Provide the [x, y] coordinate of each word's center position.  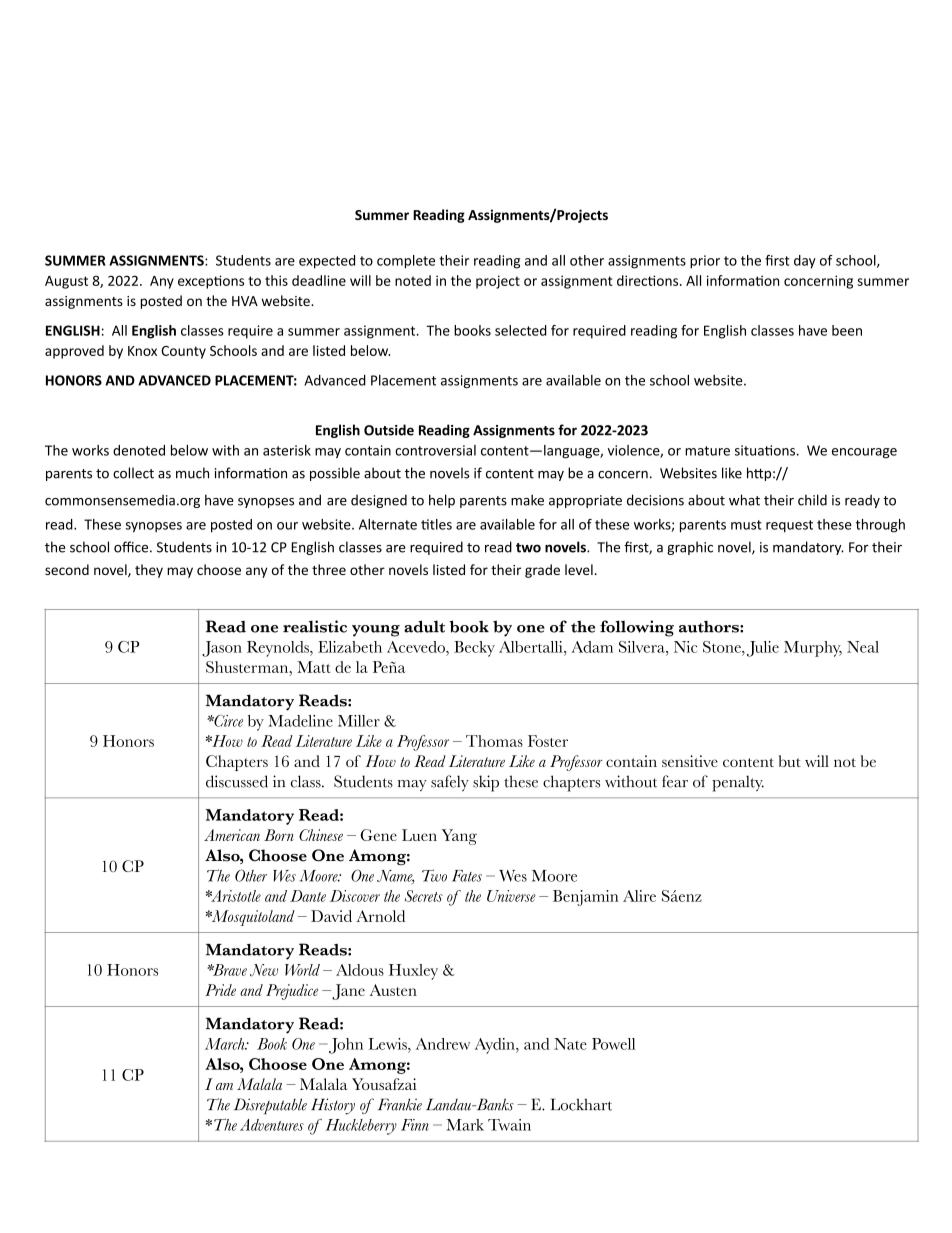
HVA [245, 301]
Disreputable [270, 1106]
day [805, 262]
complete [406, 262]
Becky [474, 649]
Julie [763, 649]
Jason [222, 649]
